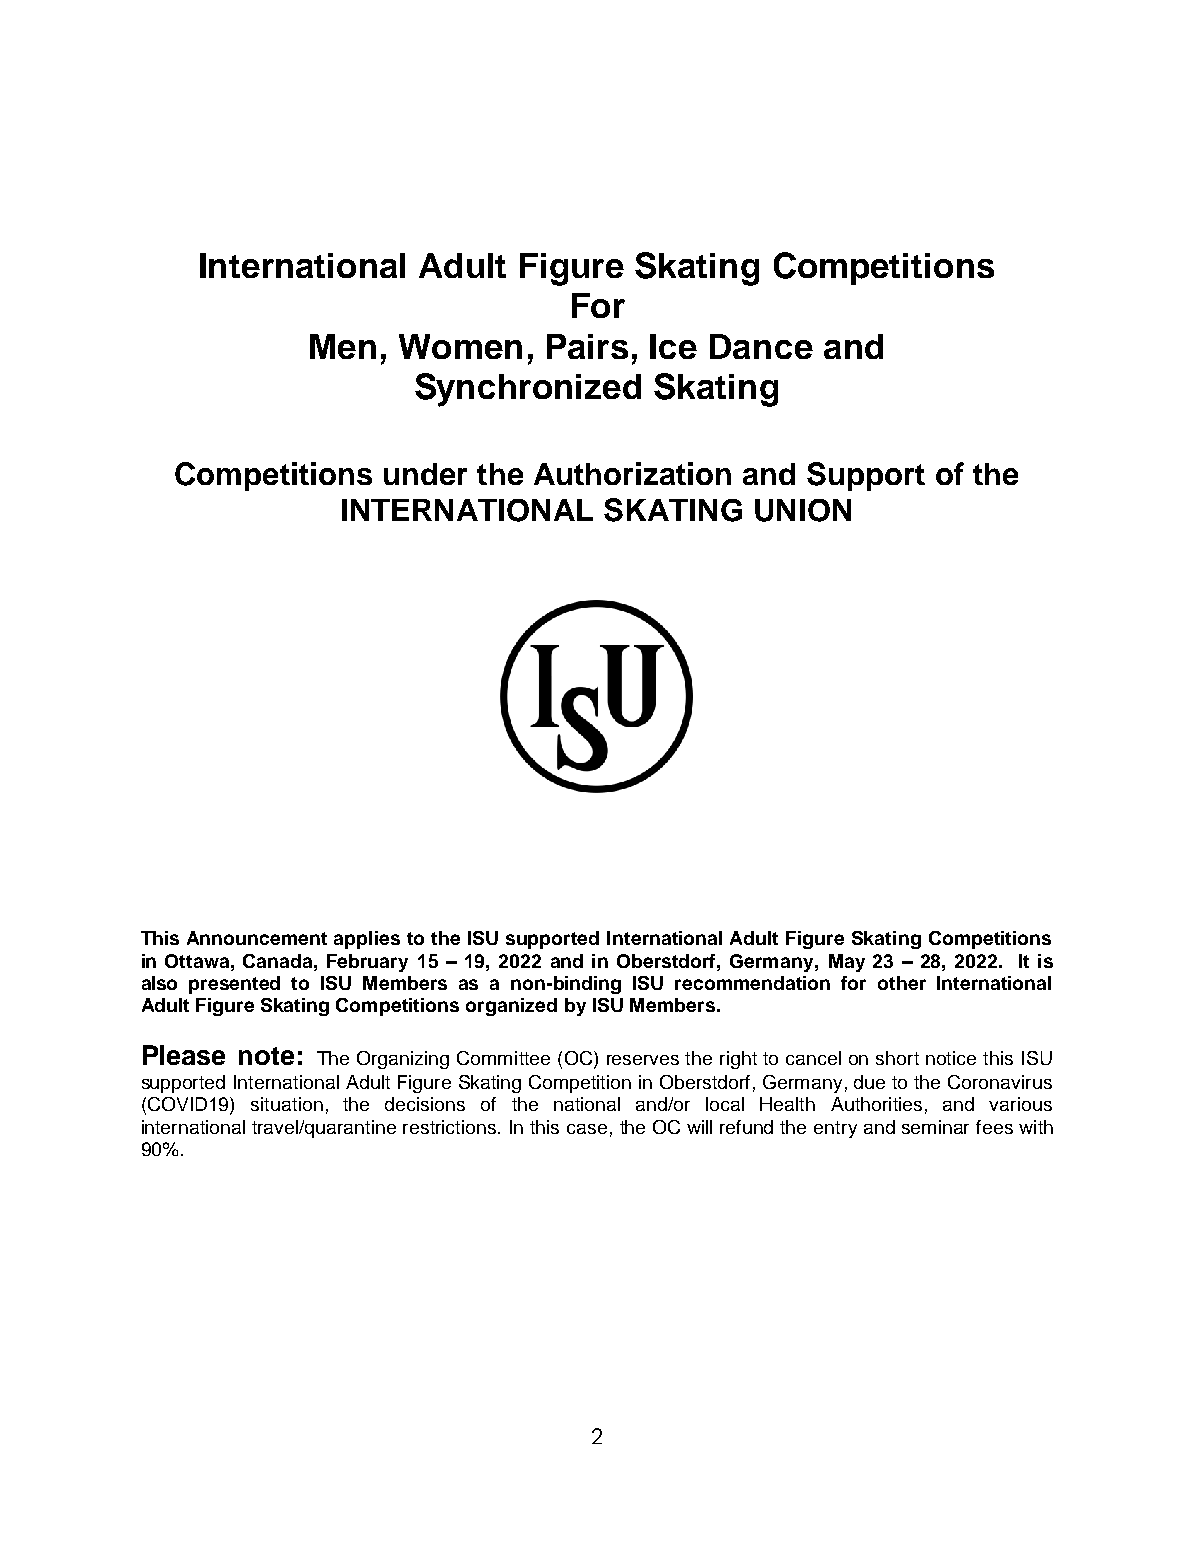  Describe the element at coordinates (761, 346) in the image. I see `Dance` at that location.
